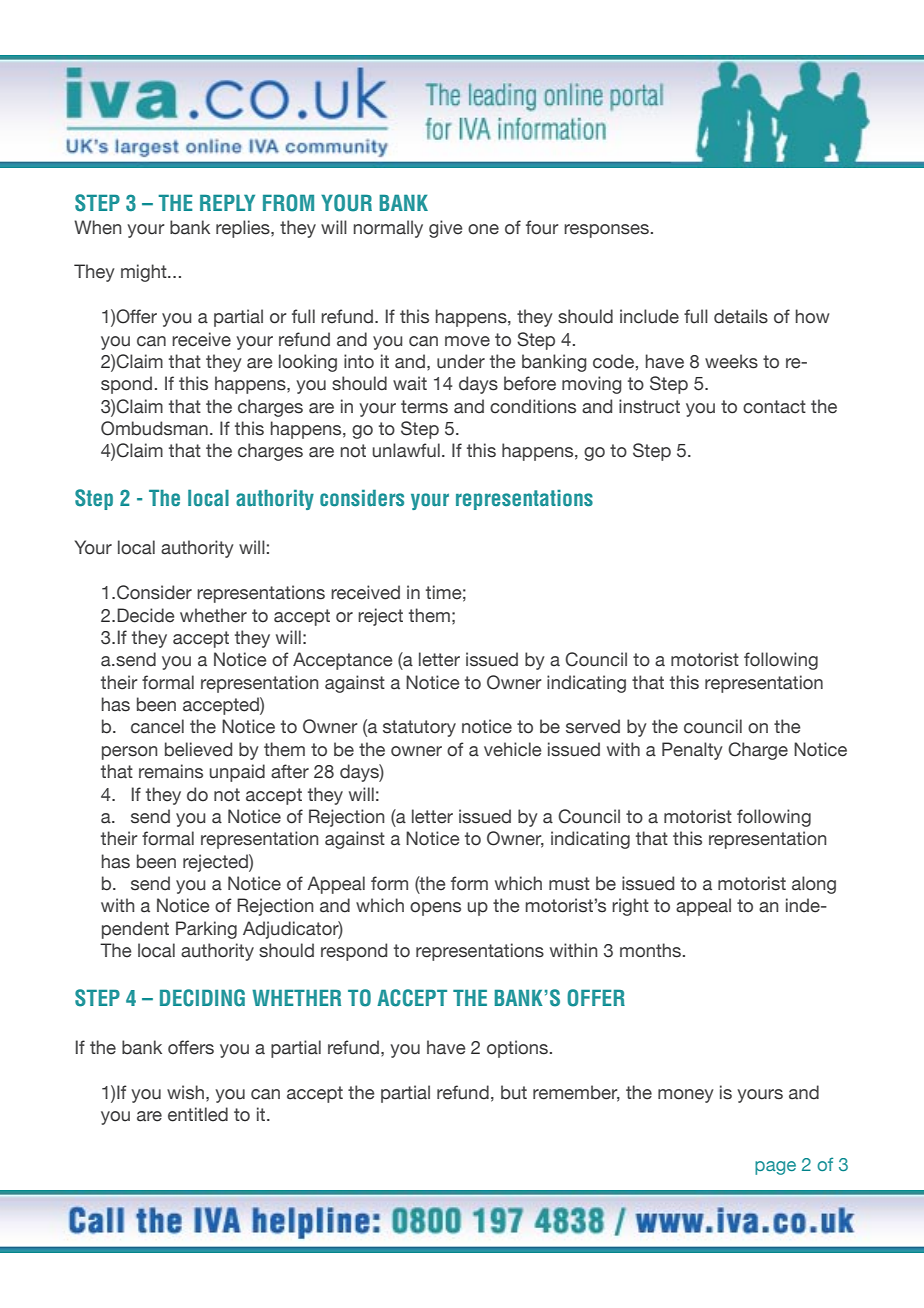  What do you see at coordinates (435, 909) in the screenshot?
I see `opens` at bounding box center [435, 909].
